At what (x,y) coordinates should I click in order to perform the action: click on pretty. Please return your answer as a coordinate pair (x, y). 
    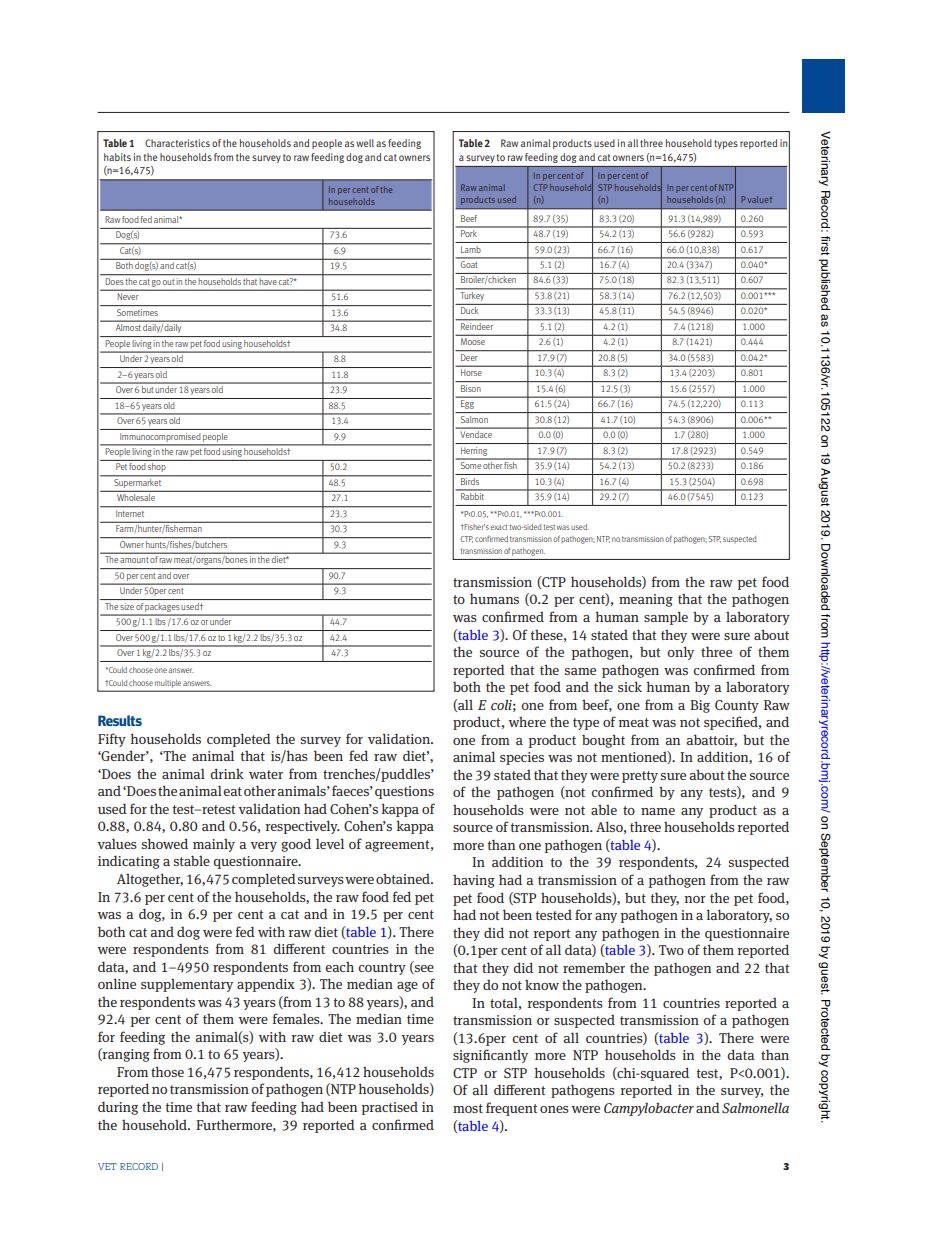
    Looking at the image, I should click on (640, 777).
